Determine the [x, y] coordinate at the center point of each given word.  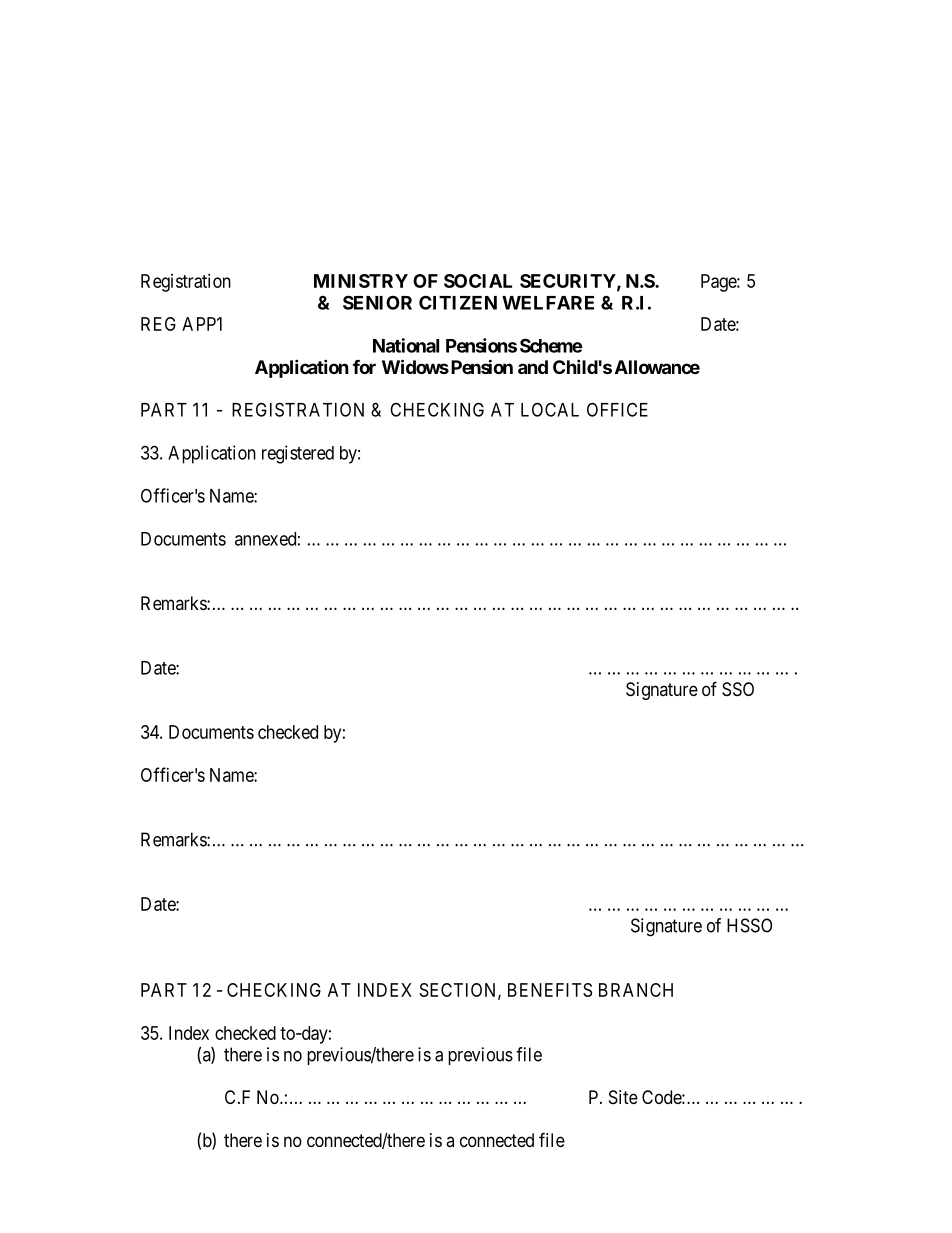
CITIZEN [458, 302]
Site [623, 1097]
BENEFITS [550, 990]
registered [298, 454]
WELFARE [548, 303]
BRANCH [636, 990]
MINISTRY [361, 281]
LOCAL [550, 409]
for [364, 367]
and [533, 367]
